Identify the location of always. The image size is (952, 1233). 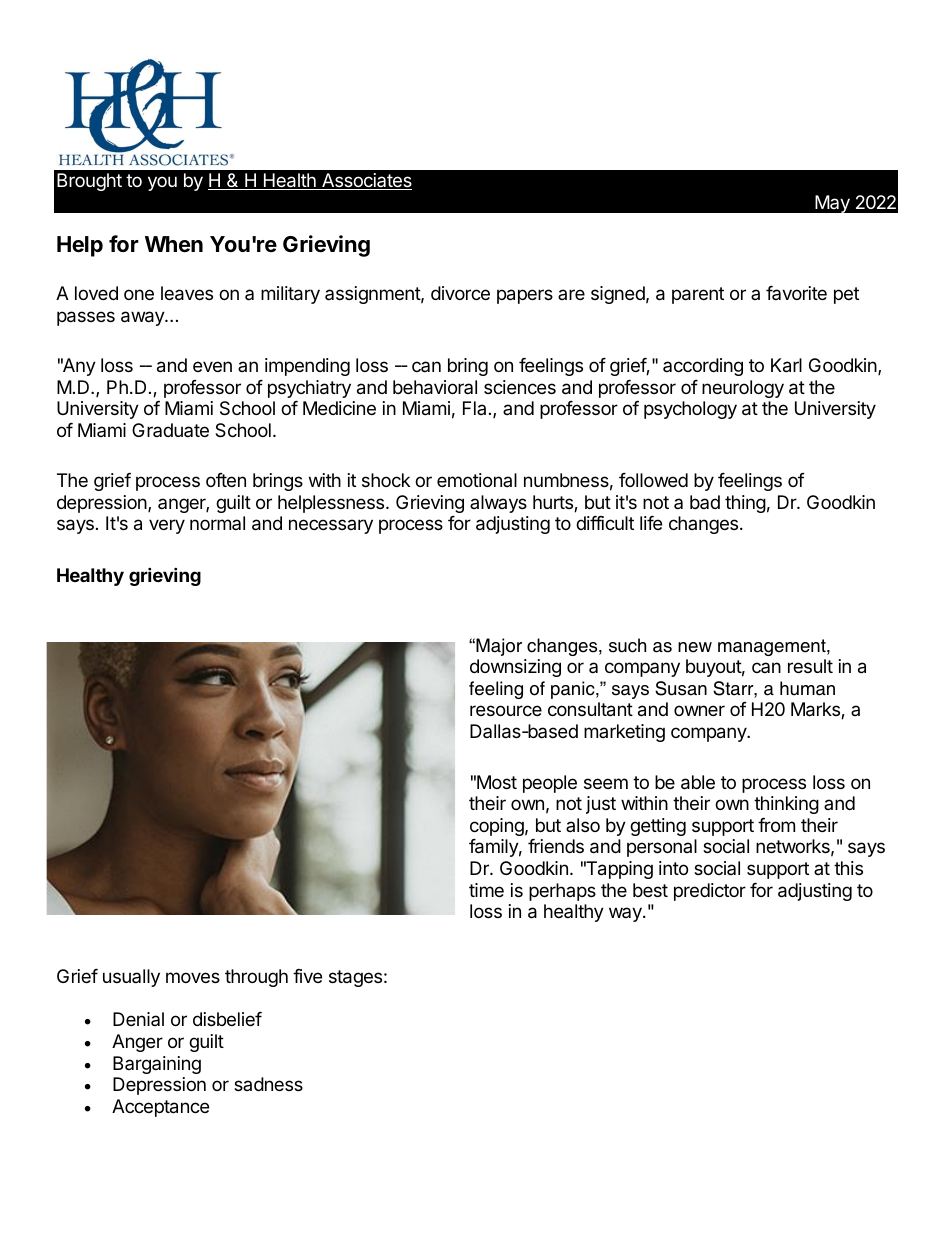
(498, 504).
